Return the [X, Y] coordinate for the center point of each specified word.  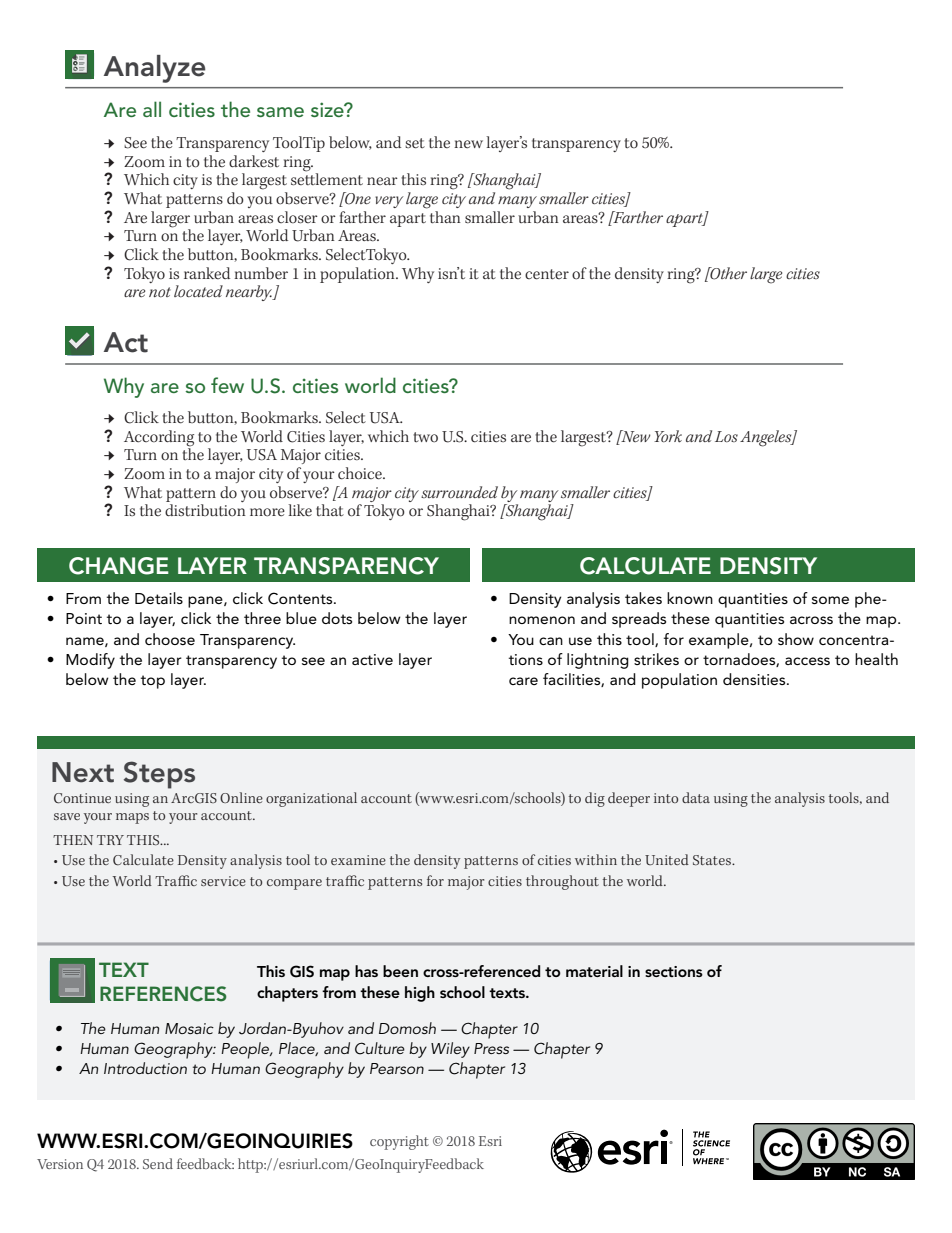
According [159, 438]
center [547, 274]
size [328, 109]
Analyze [155, 69]
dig [595, 799]
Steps [159, 775]
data [696, 797]
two [425, 437]
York [668, 436]
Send [158, 1163]
